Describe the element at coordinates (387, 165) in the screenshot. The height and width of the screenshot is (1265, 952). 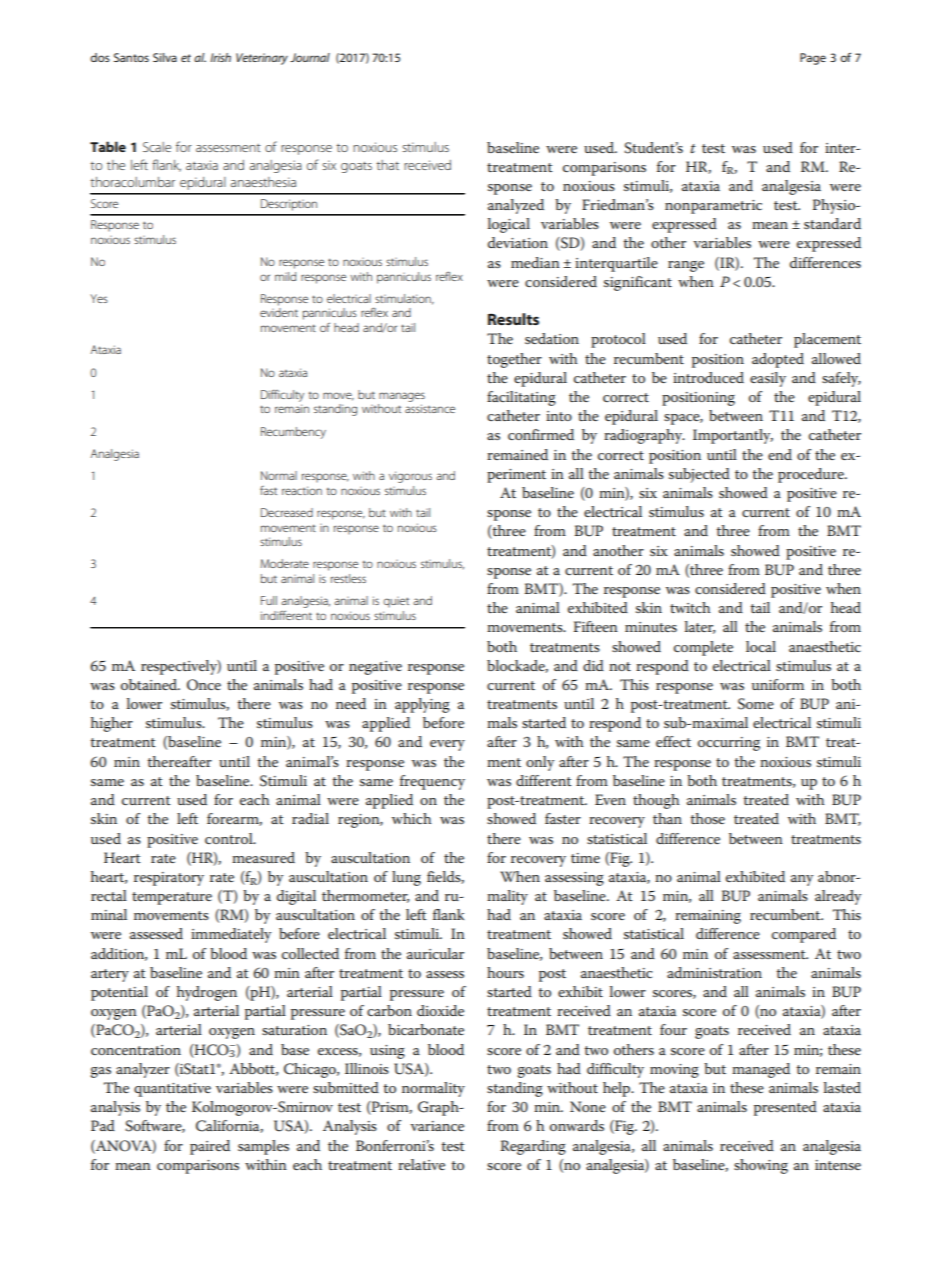
I see `that` at that location.
